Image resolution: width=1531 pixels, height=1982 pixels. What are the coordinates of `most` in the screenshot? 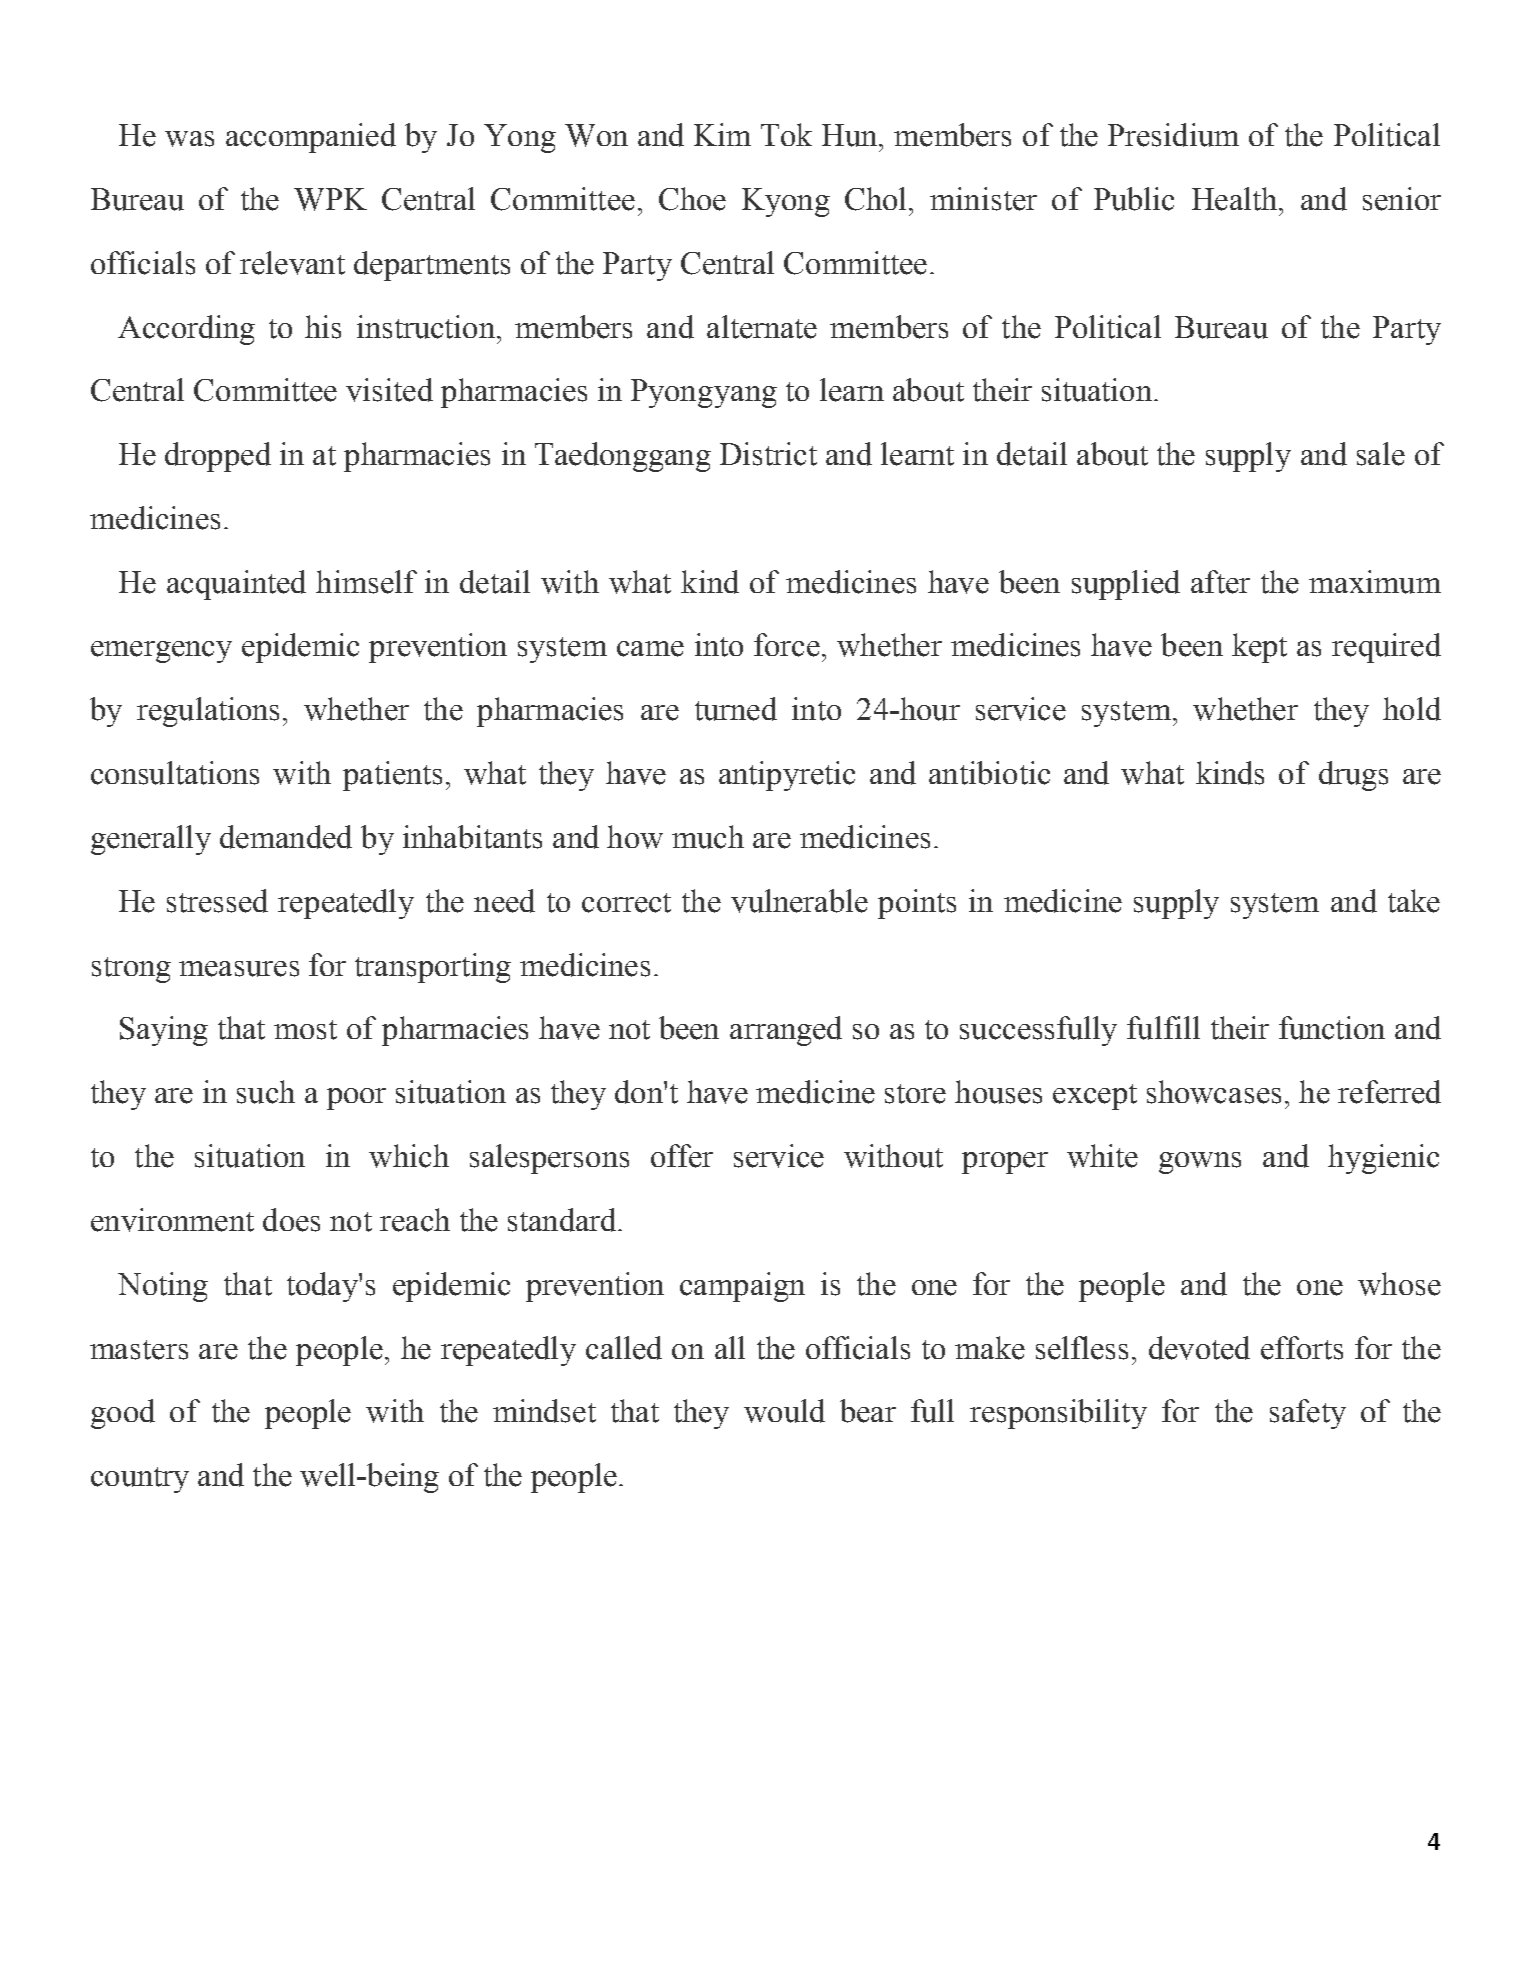 It's located at (305, 1030).
